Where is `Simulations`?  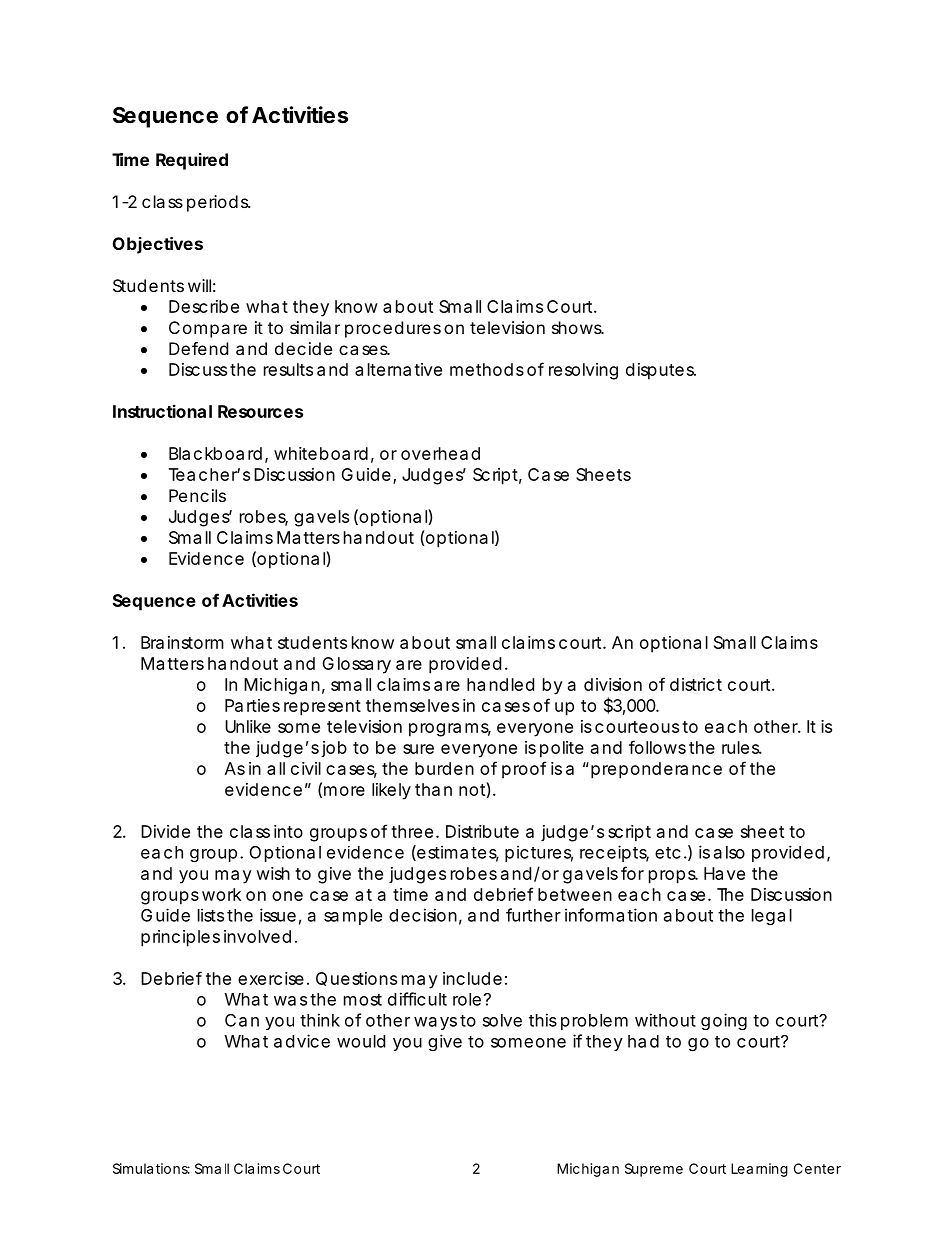 Simulations is located at coordinates (151, 1168).
